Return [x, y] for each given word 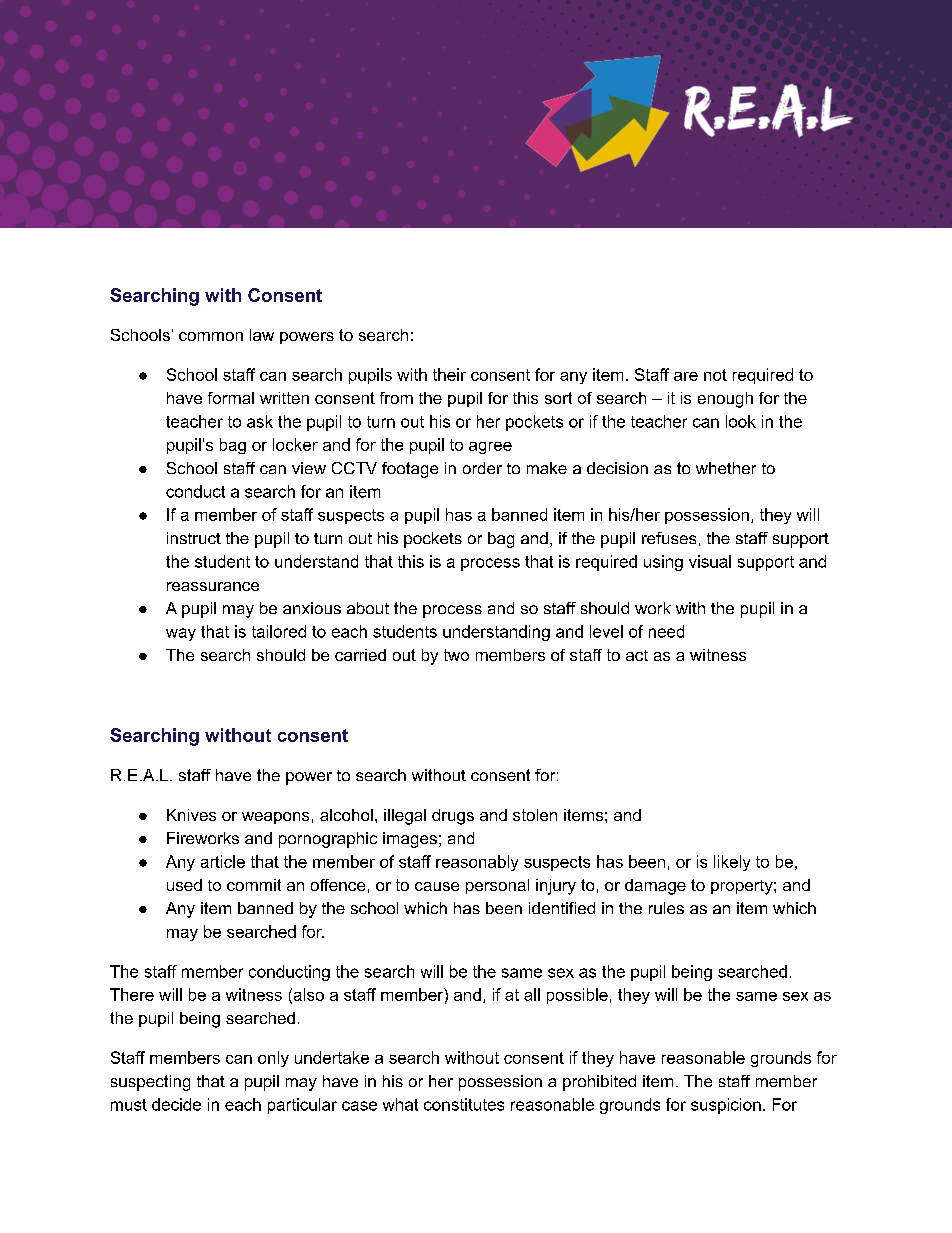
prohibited [599, 1083]
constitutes [464, 1104]
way [181, 634]
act [637, 655]
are [686, 376]
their [449, 374]
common [211, 336]
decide [176, 1104]
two [456, 655]
